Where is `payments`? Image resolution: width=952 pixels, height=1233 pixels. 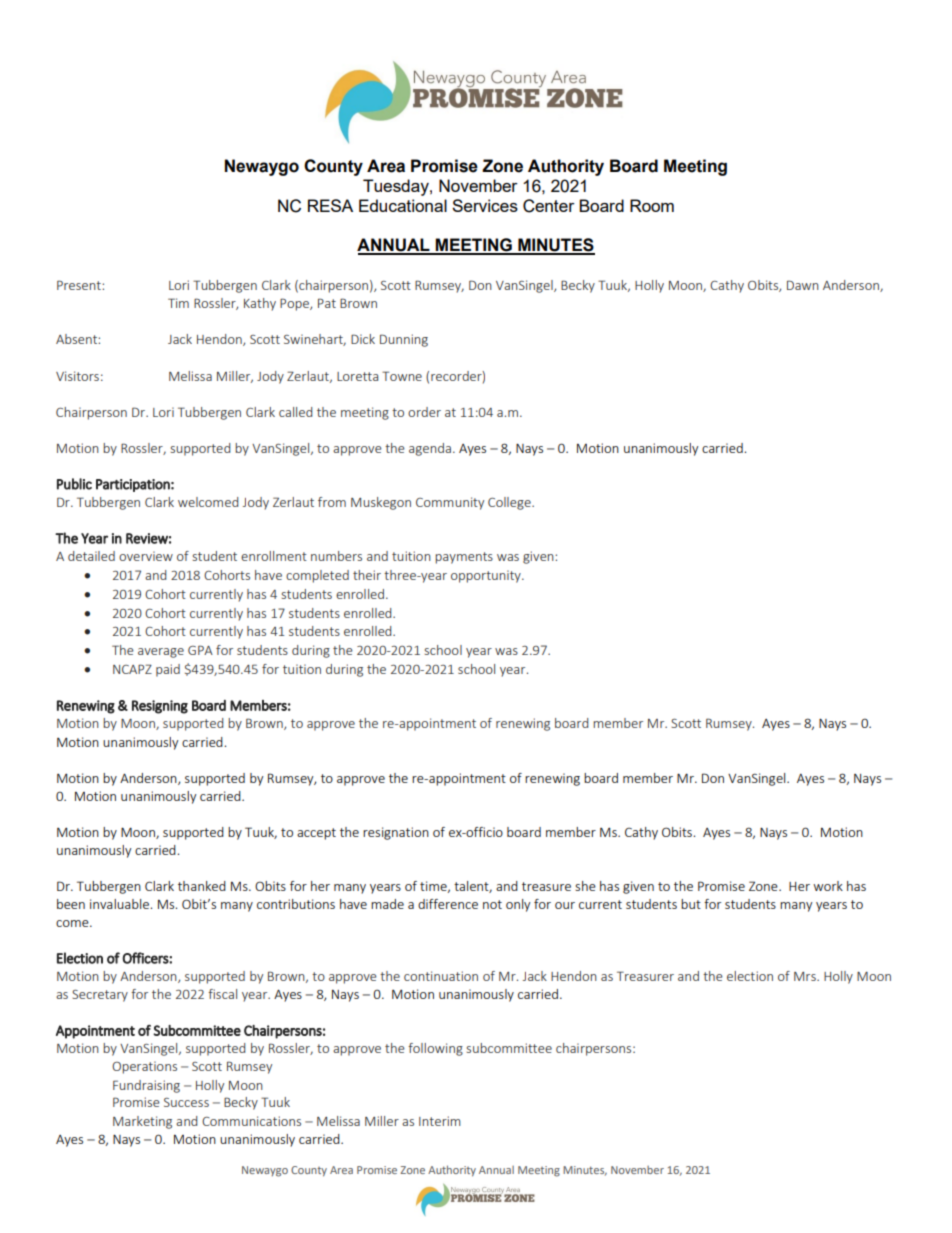
payments is located at coordinates (464, 558).
